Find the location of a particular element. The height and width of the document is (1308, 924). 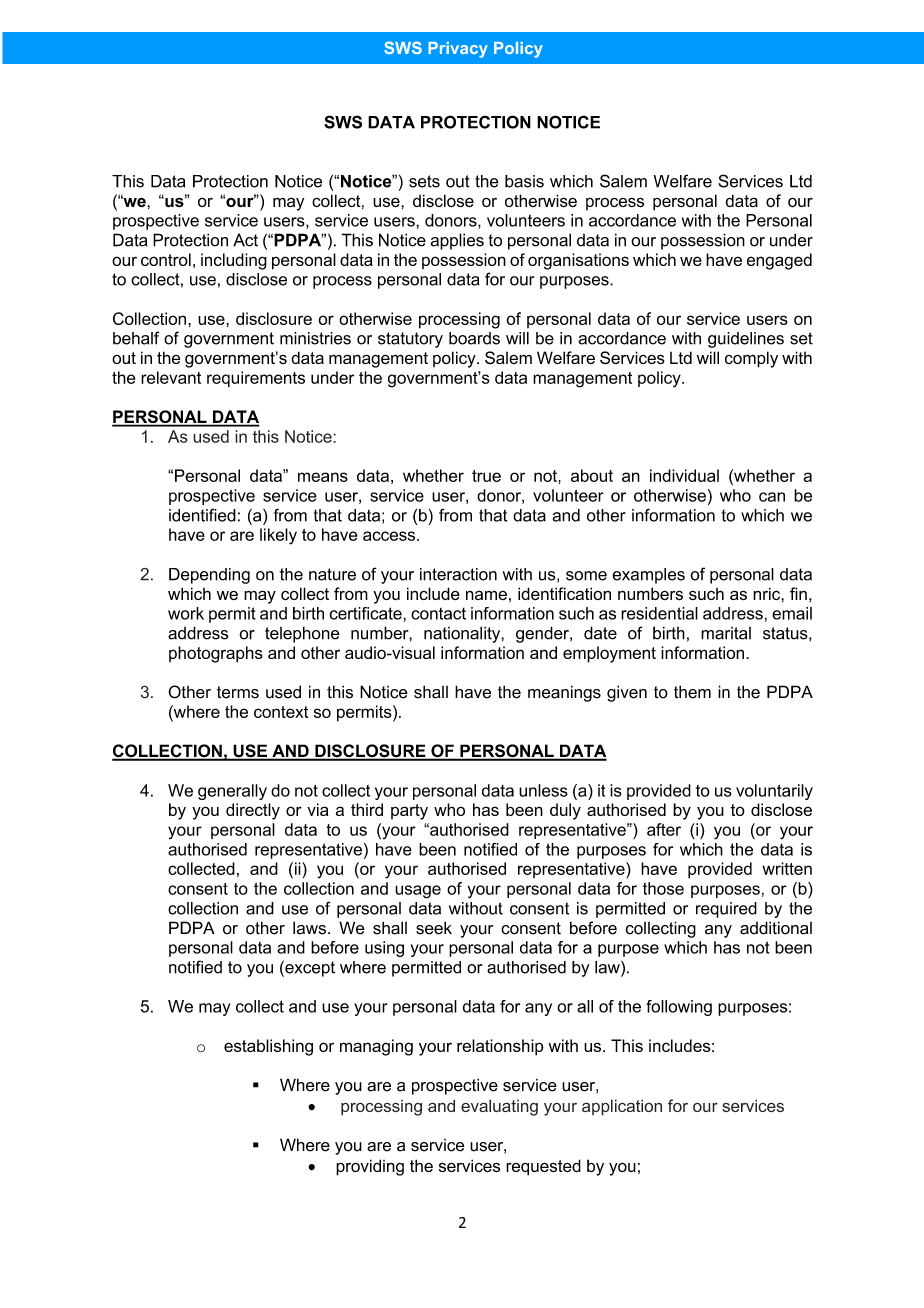

directly is located at coordinates (253, 811).
